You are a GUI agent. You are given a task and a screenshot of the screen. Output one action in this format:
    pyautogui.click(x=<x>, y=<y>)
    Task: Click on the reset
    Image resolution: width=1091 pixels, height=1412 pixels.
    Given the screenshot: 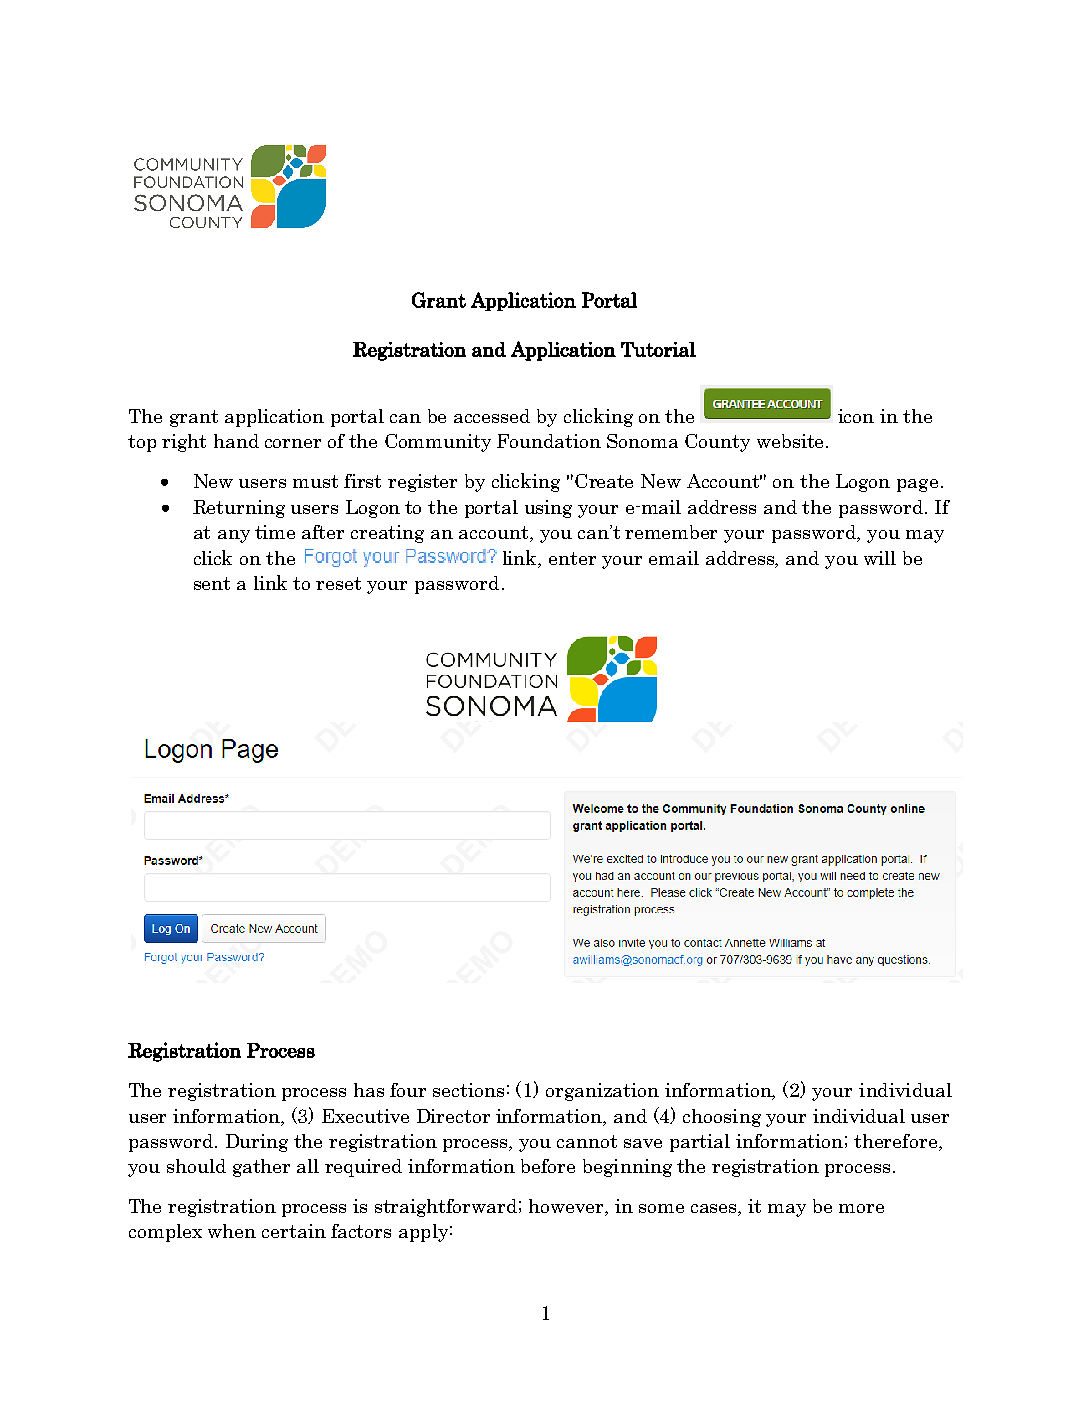 What is the action you would take?
    pyautogui.click(x=338, y=583)
